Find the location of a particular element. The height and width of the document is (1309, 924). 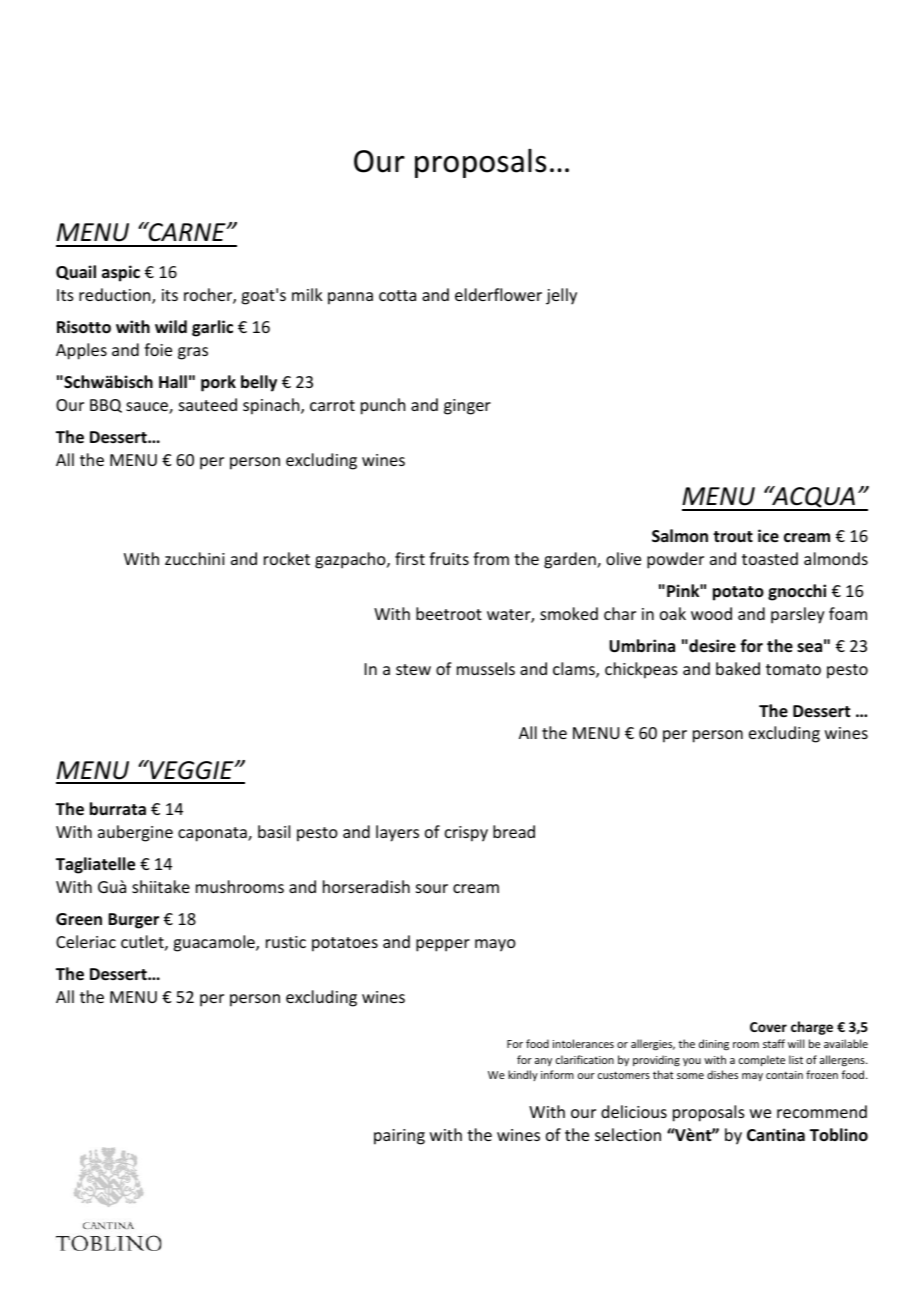

jelly is located at coordinates (561, 296).
